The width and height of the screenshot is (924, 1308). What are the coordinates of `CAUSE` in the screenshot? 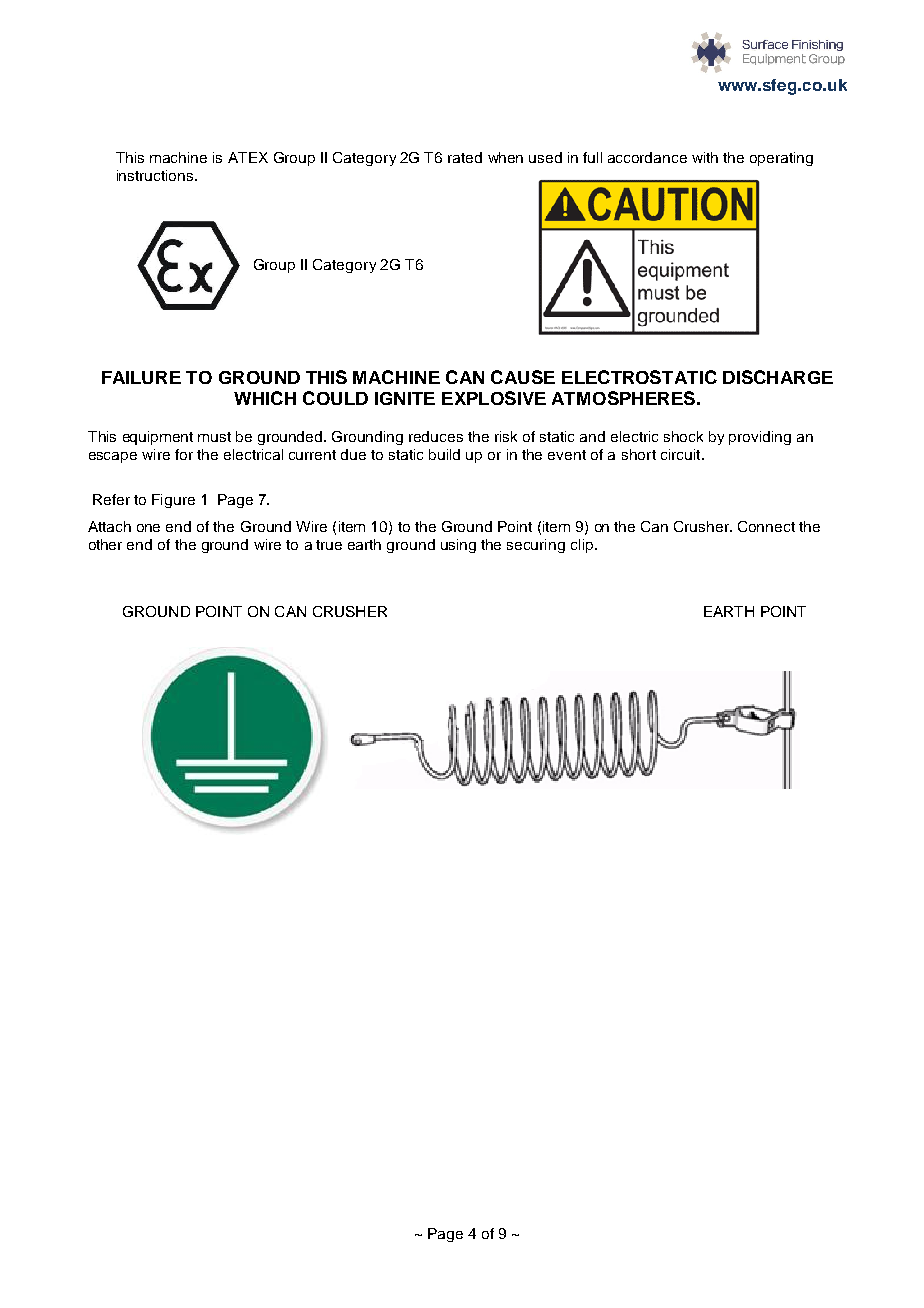 It's located at (523, 377).
